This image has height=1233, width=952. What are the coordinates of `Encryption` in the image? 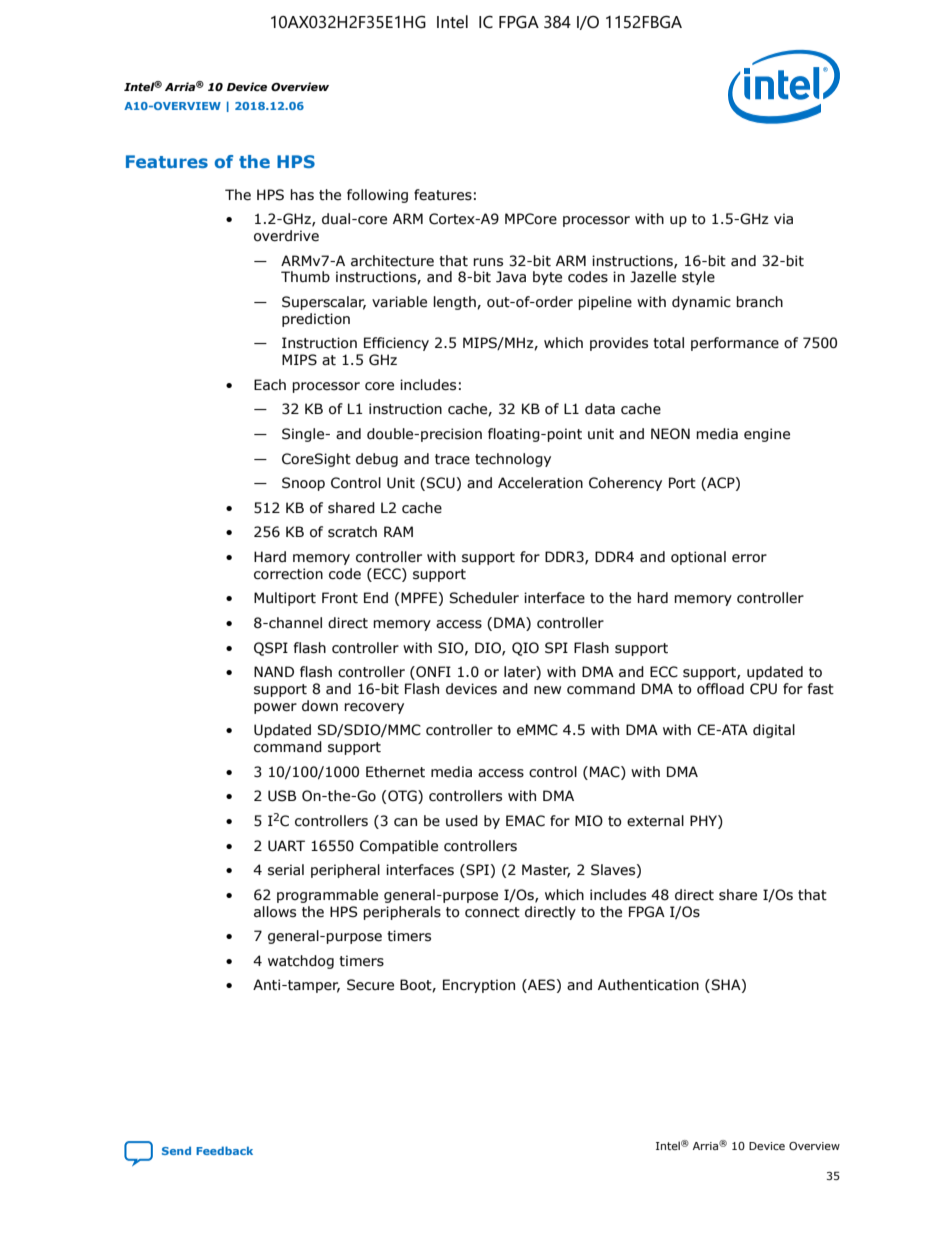 It's located at (479, 986).
